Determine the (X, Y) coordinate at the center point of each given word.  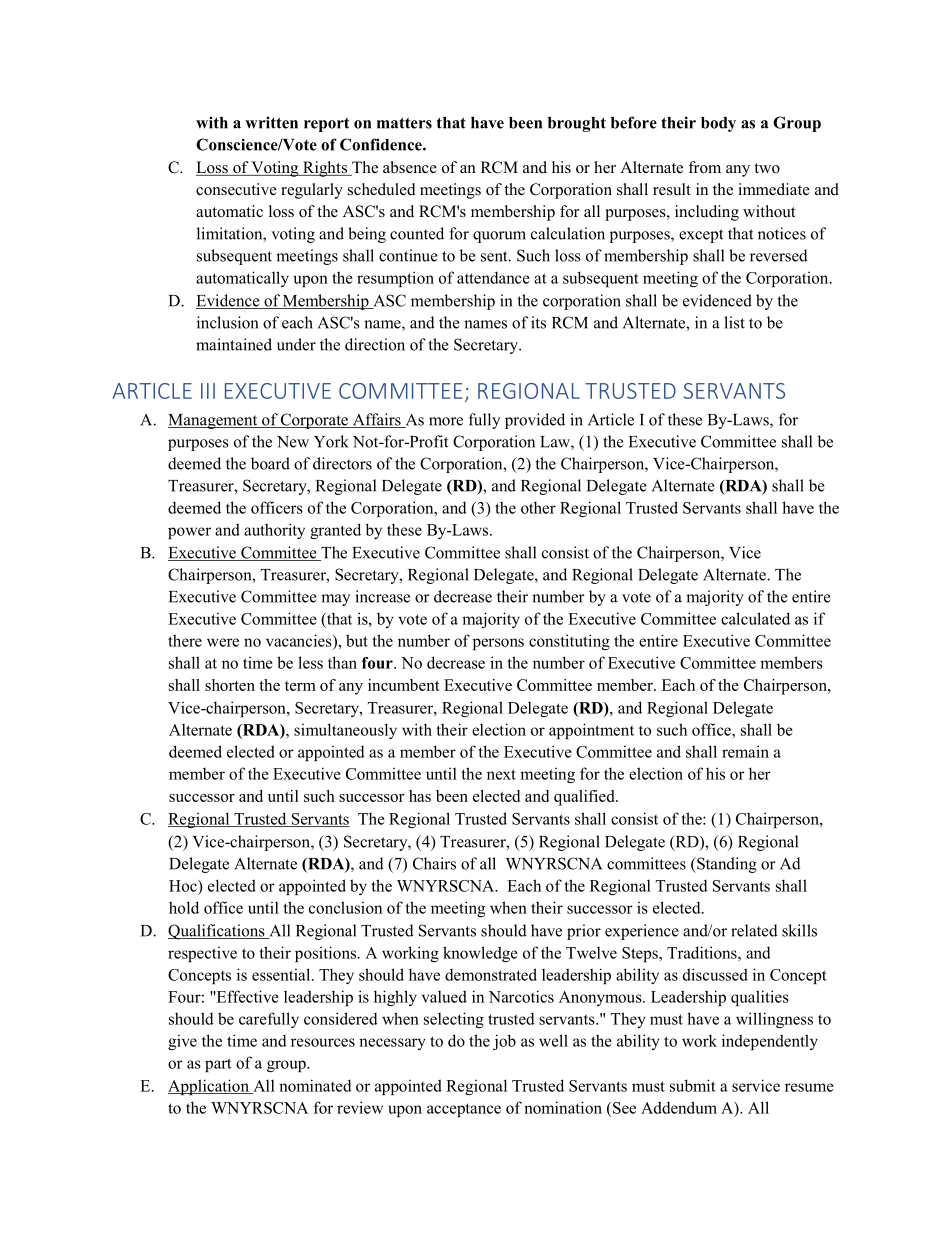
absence (410, 167)
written (271, 122)
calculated (755, 618)
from (704, 167)
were (223, 642)
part (218, 1065)
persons (498, 644)
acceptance (464, 1110)
